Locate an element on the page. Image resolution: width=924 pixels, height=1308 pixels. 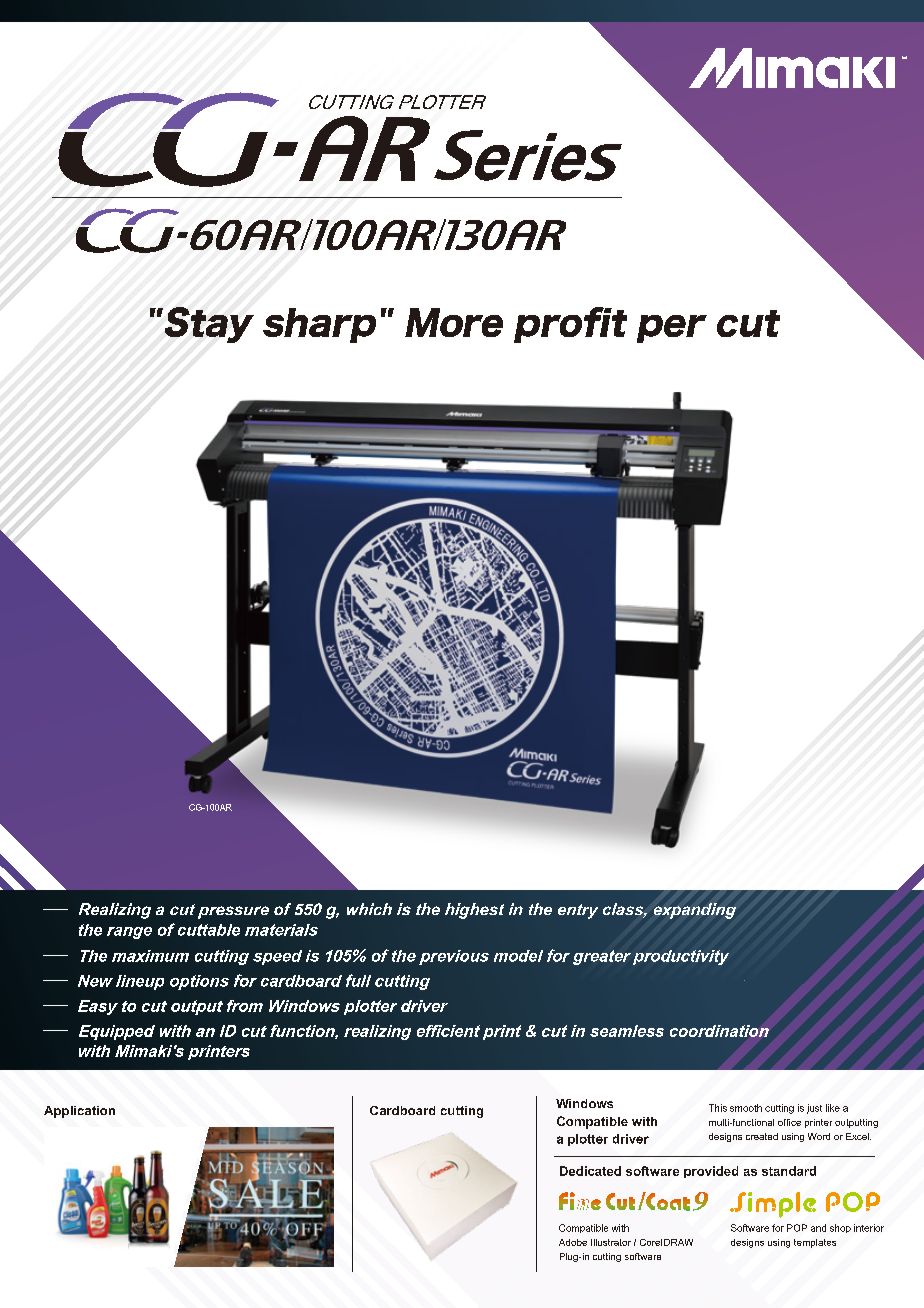
Dedicated is located at coordinates (590, 1171).
